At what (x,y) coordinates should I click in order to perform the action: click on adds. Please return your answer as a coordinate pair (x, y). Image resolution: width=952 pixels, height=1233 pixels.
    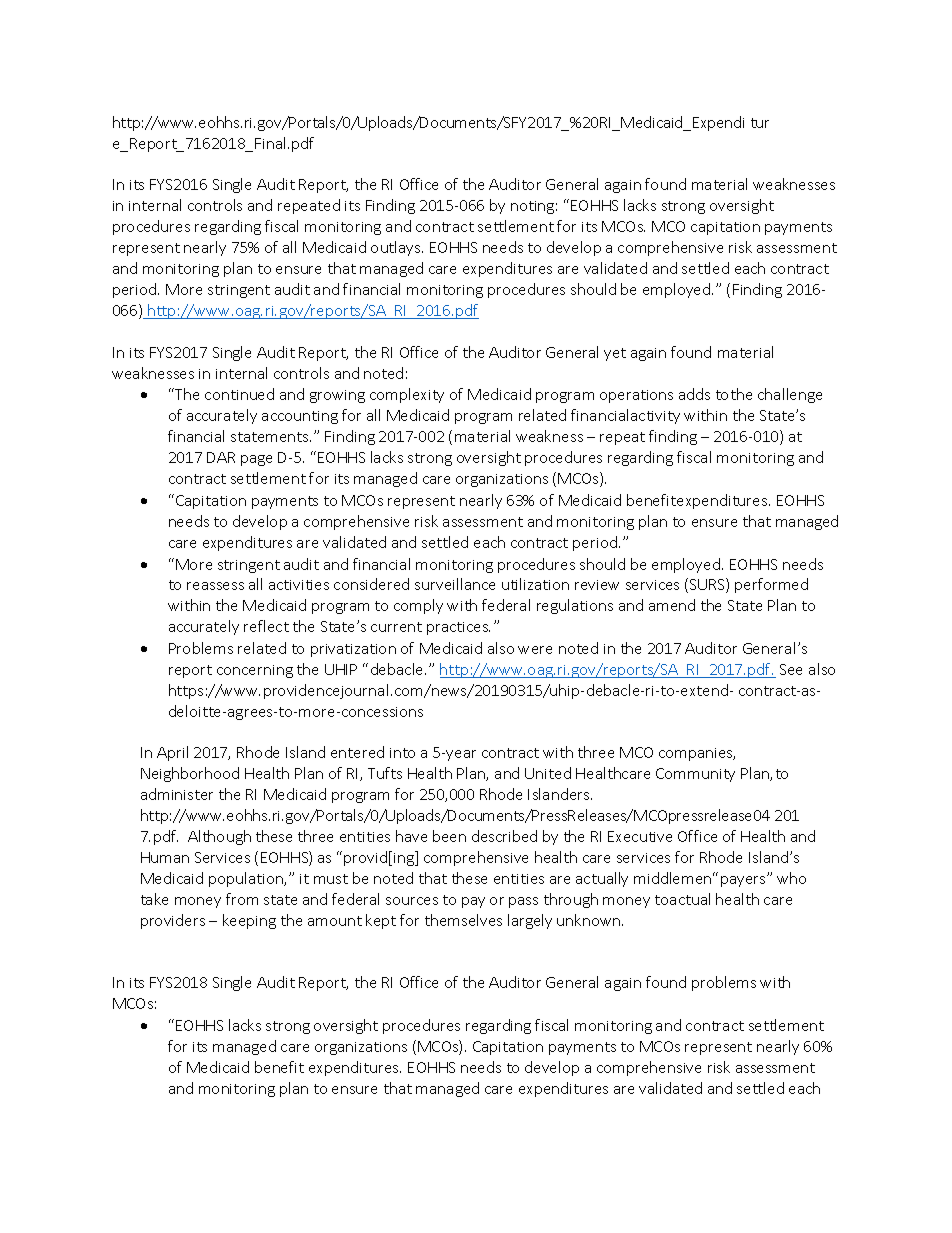
    Looking at the image, I should click on (694, 394).
